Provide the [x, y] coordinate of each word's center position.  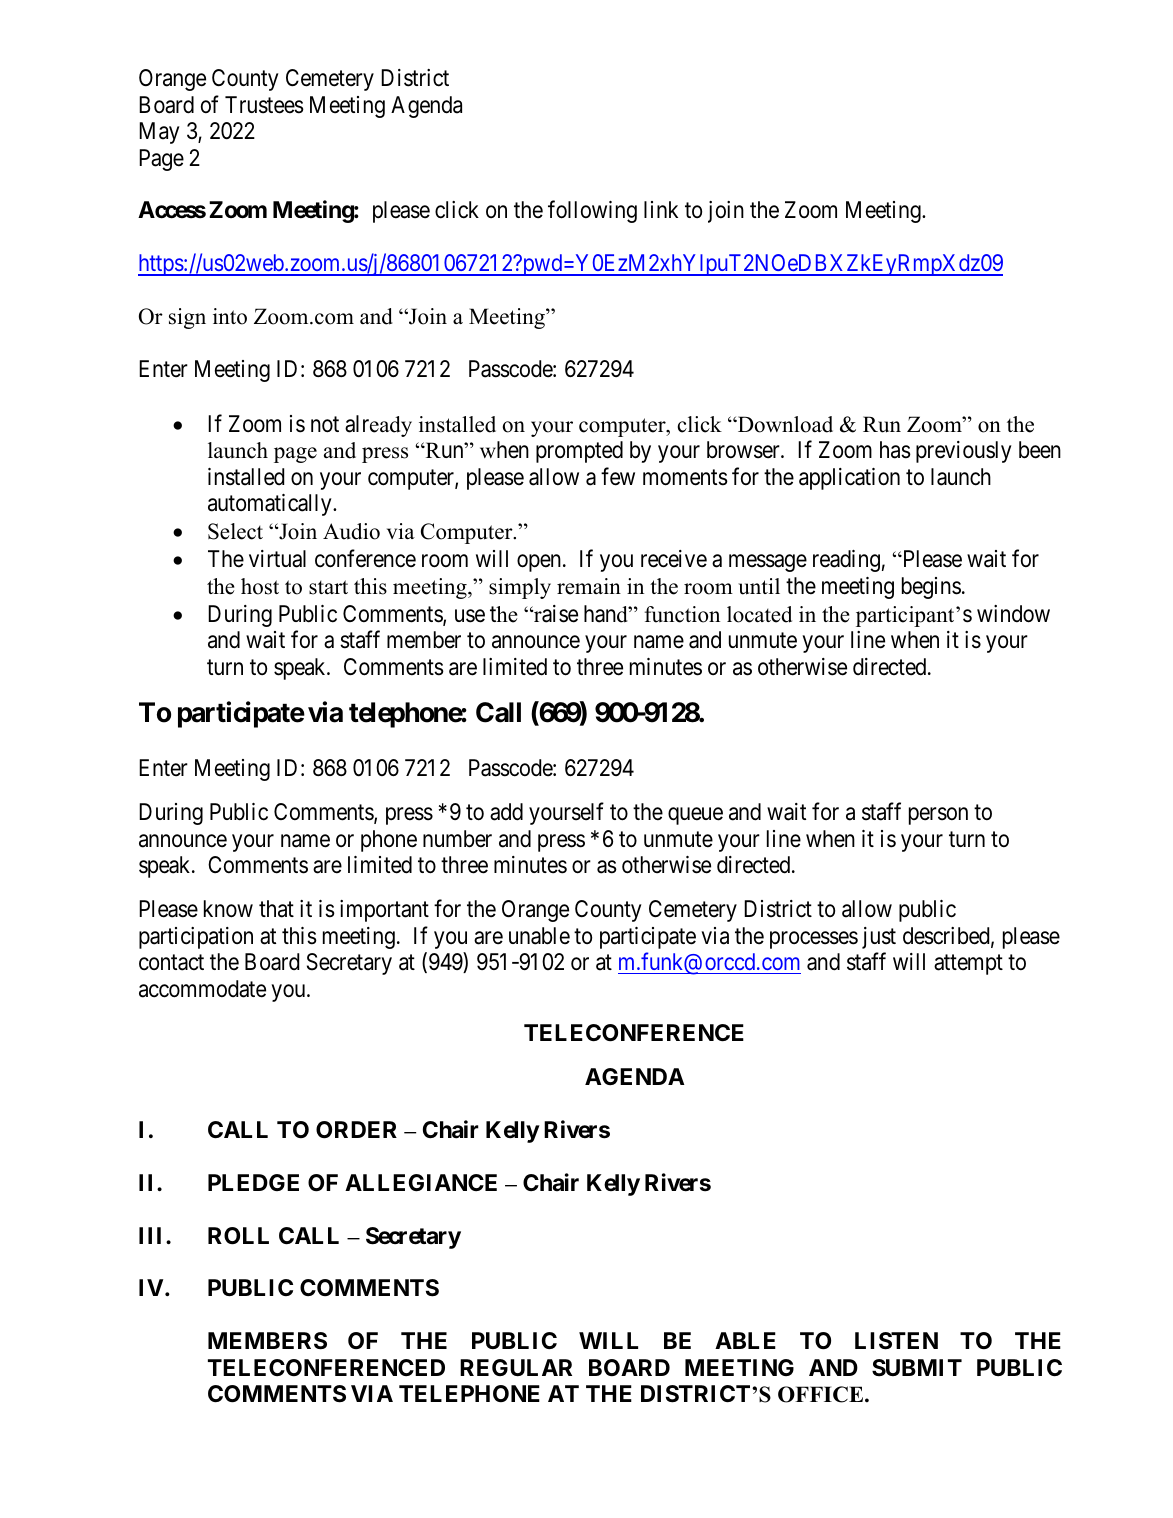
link [661, 209]
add [506, 812]
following [592, 212]
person [938, 816]
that [276, 909]
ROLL [238, 1236]
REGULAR [516, 1368]
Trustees [264, 105]
